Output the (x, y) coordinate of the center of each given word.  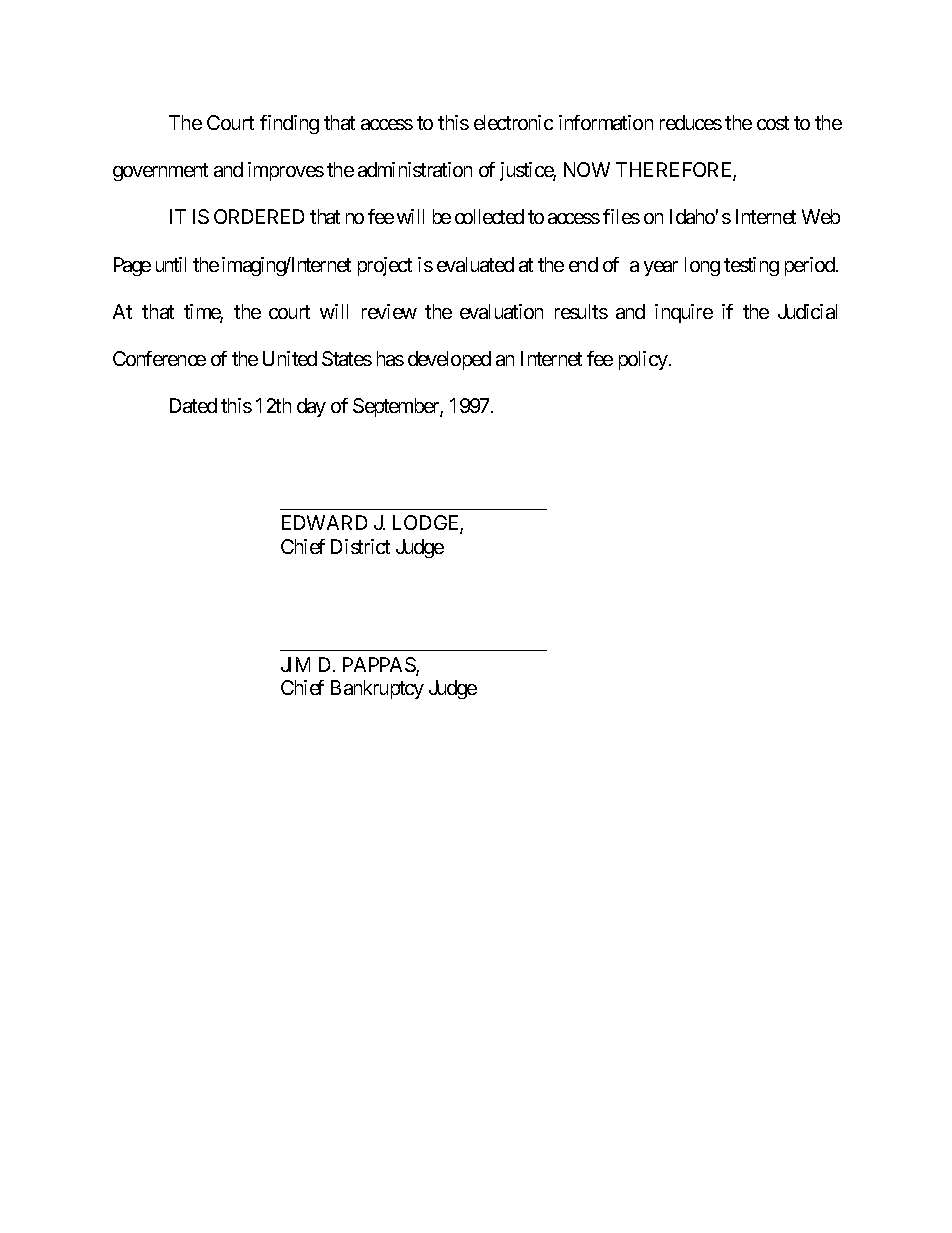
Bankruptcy (377, 689)
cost (773, 123)
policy (643, 360)
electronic (513, 122)
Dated (193, 405)
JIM (295, 664)
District (360, 546)
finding (289, 124)
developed (449, 360)
